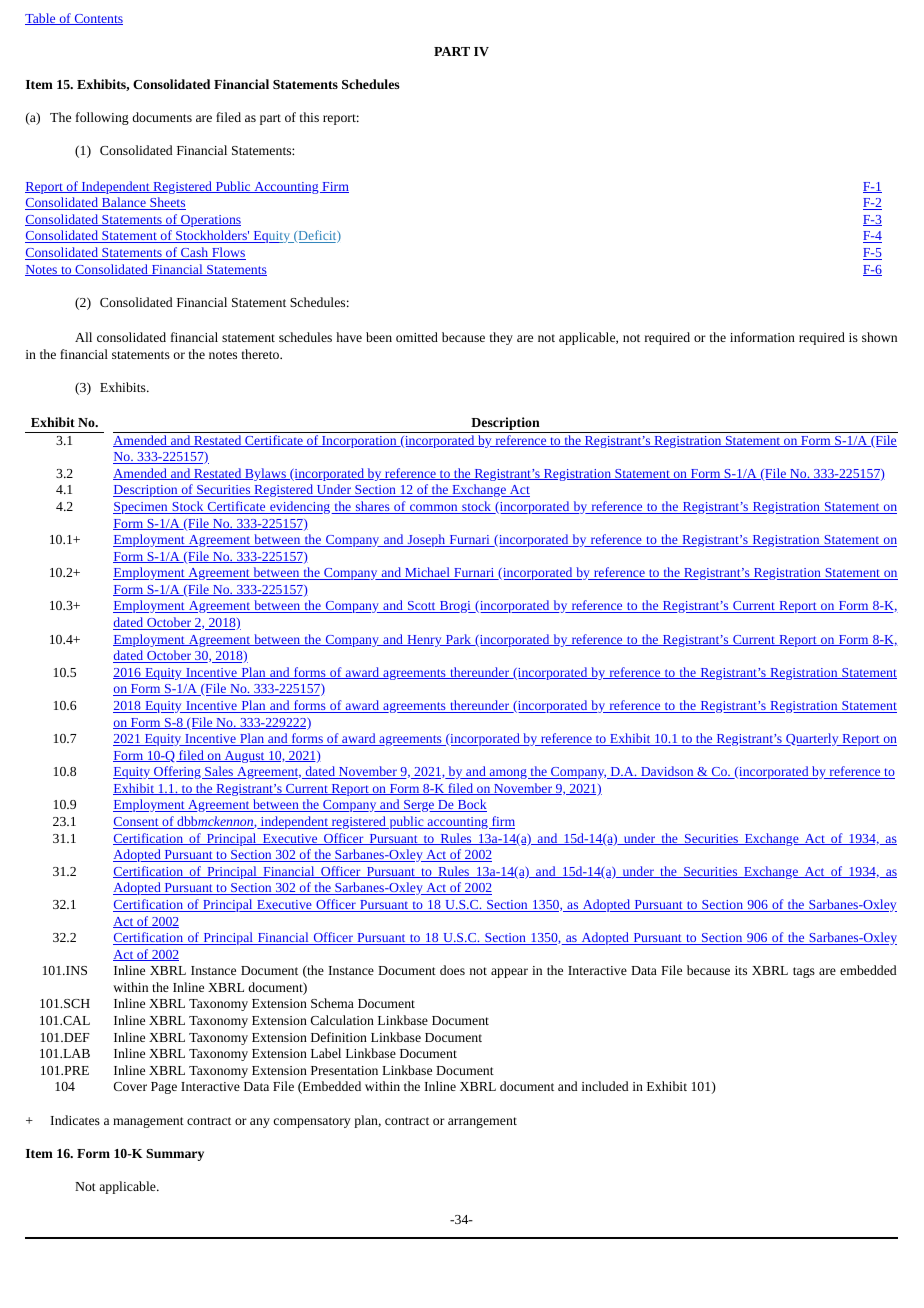  What do you see at coordinates (508, 774) in the screenshot?
I see `among` at bounding box center [508, 774].
